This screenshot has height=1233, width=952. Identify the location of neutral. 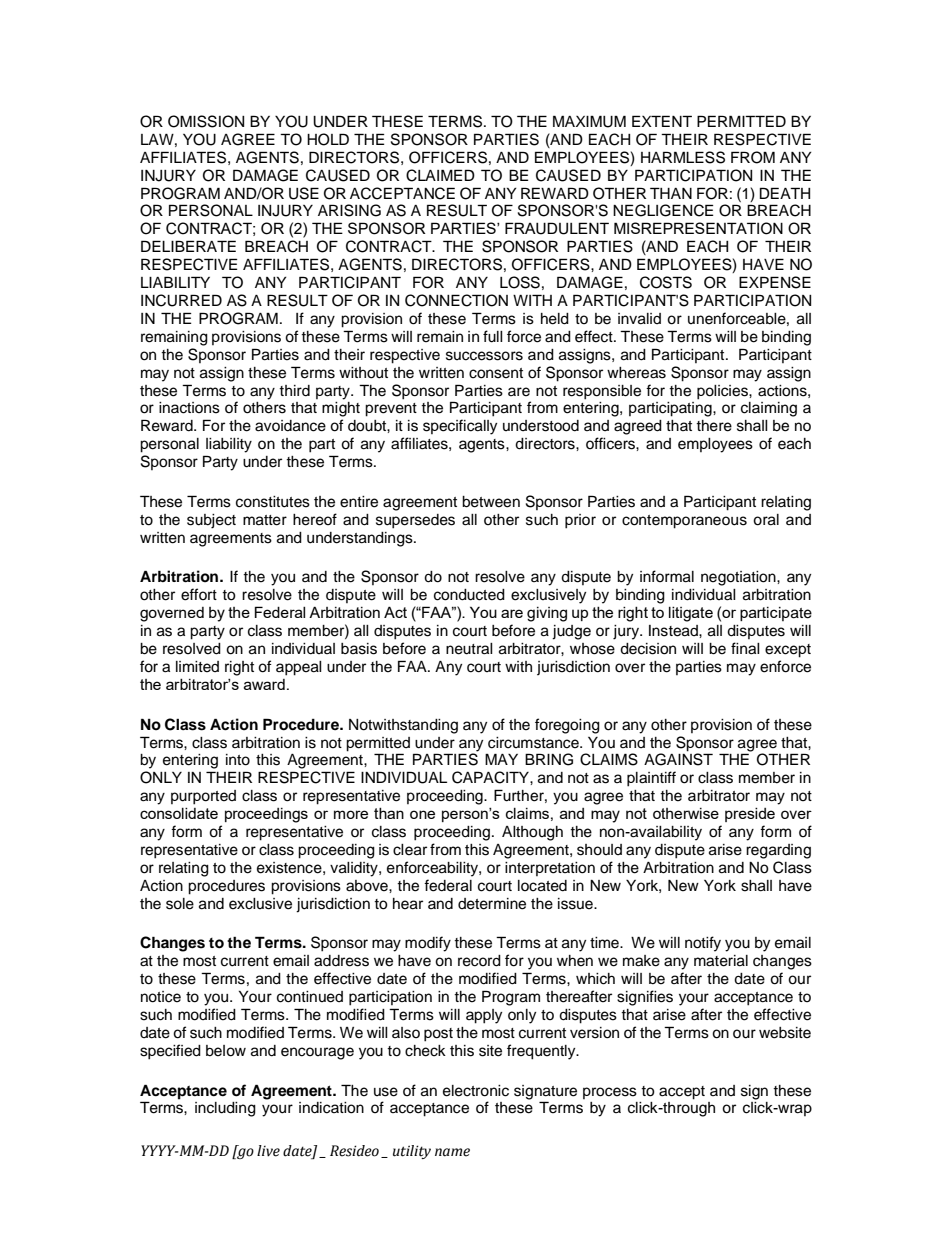
(469, 649).
